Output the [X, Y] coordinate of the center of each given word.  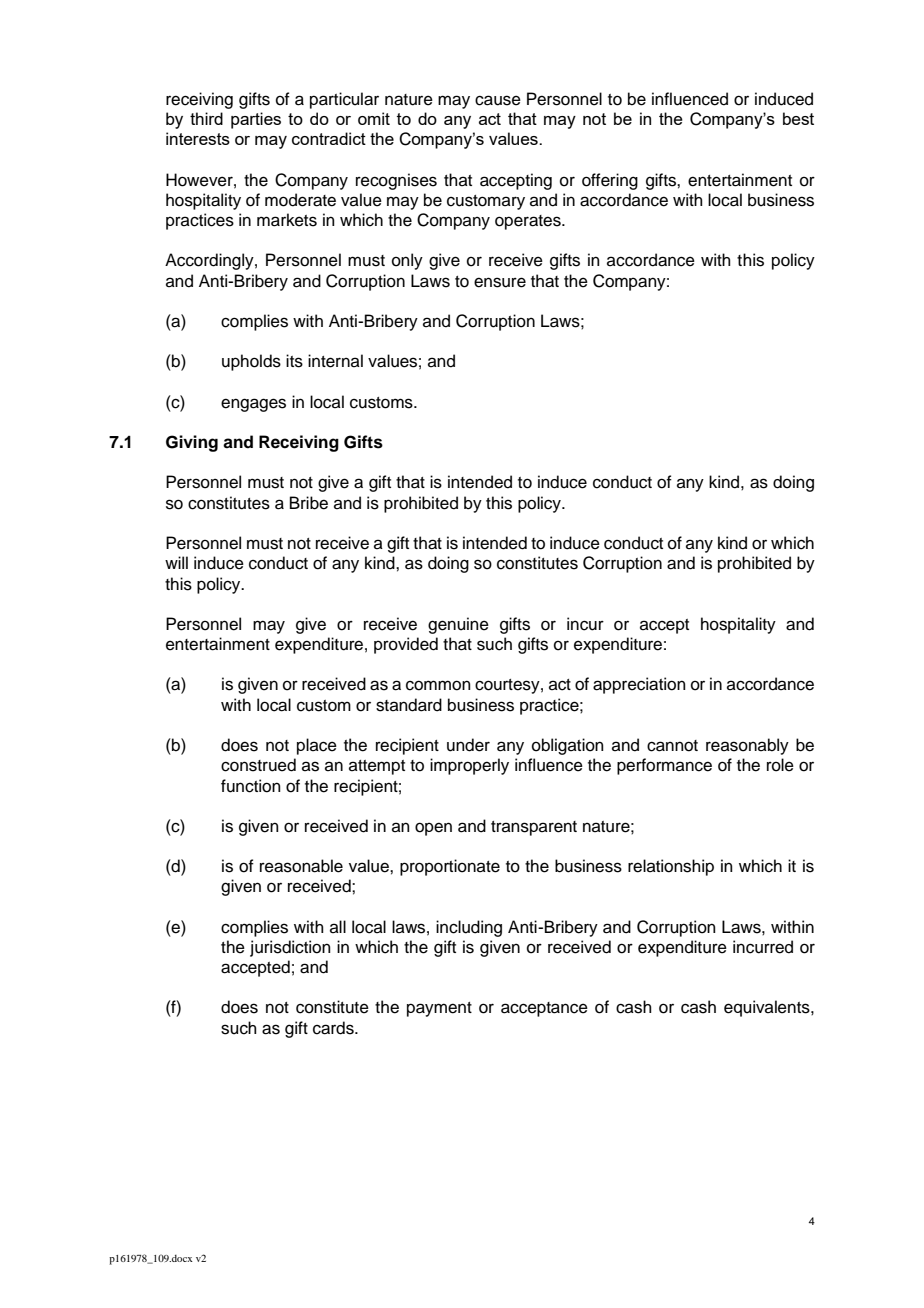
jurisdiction [290, 948]
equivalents [768, 1008]
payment [439, 1009]
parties [256, 120]
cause [498, 100]
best [798, 118]
